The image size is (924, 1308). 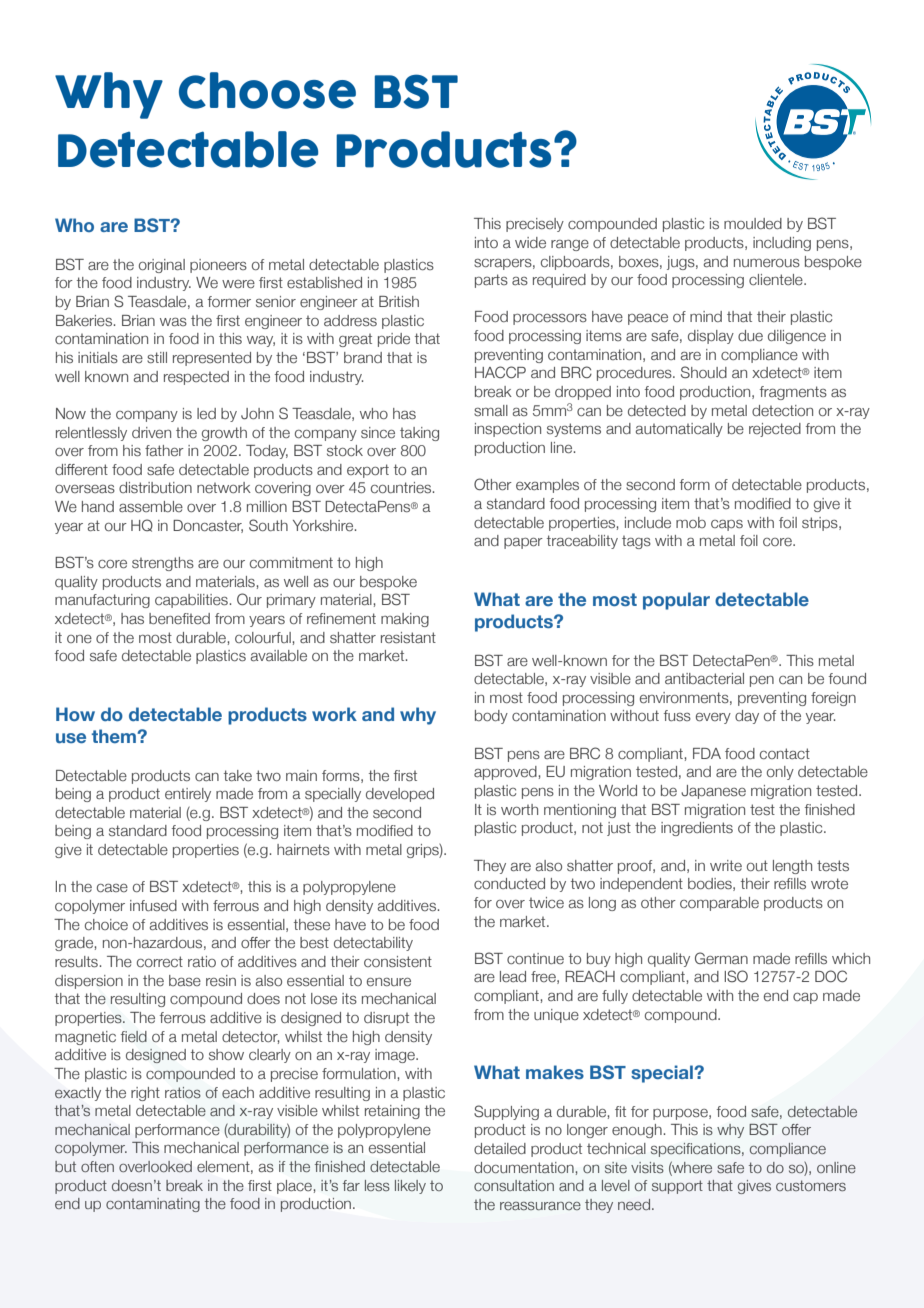 What do you see at coordinates (192, 601) in the page?
I see `capabilities` at bounding box center [192, 601].
